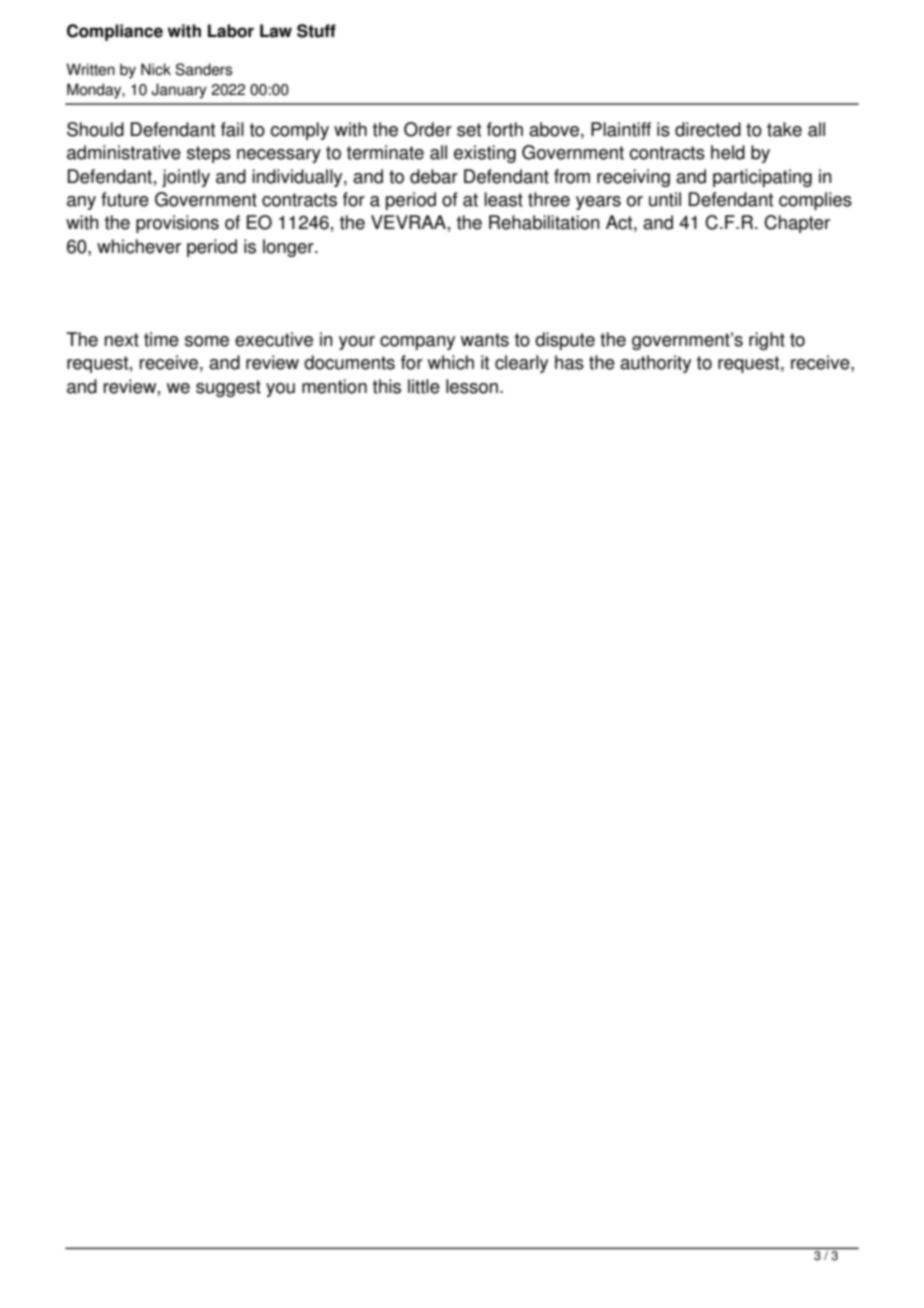 The image size is (924, 1308). I want to click on authority, so click(655, 364).
